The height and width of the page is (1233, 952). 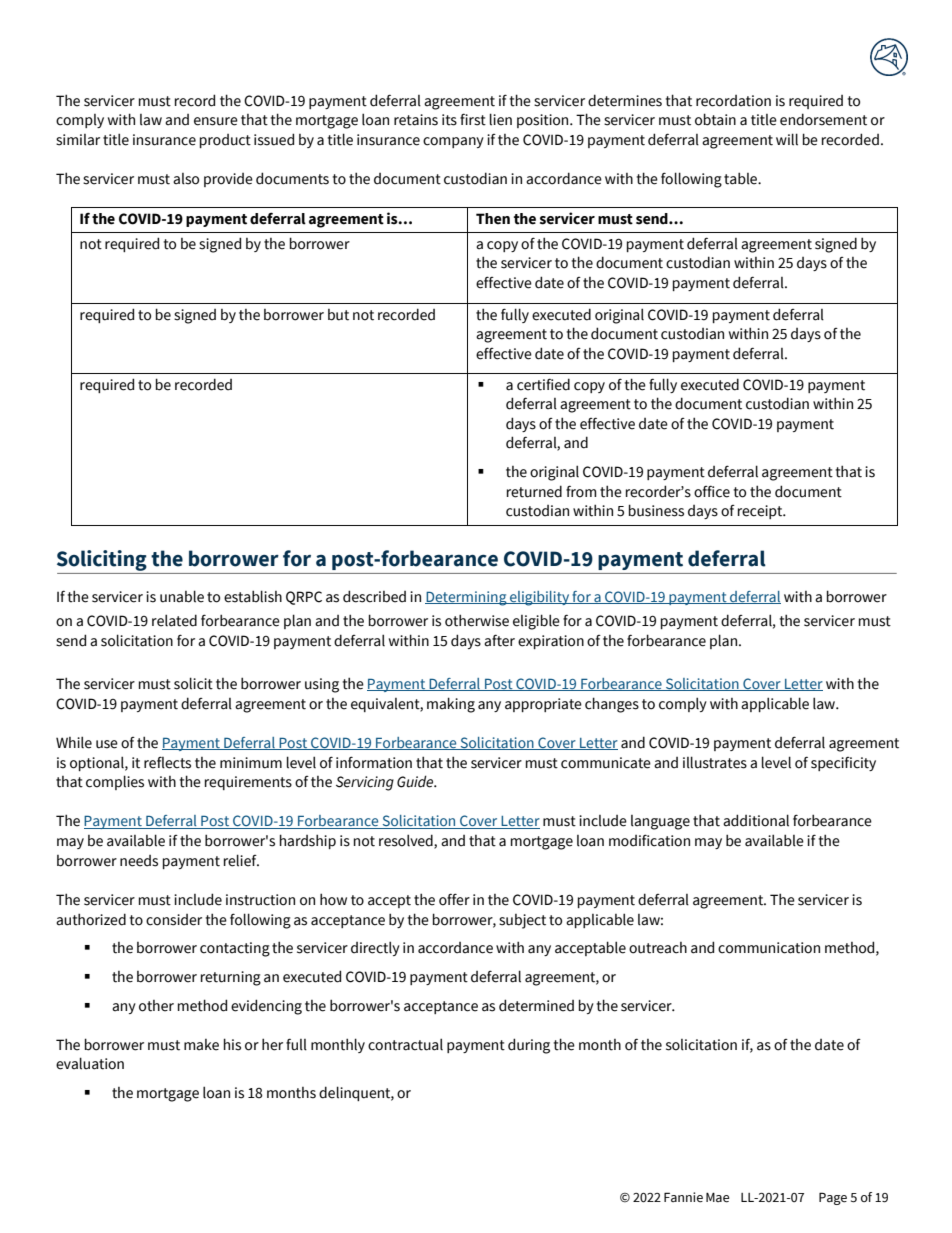 I want to click on office, so click(x=712, y=491).
